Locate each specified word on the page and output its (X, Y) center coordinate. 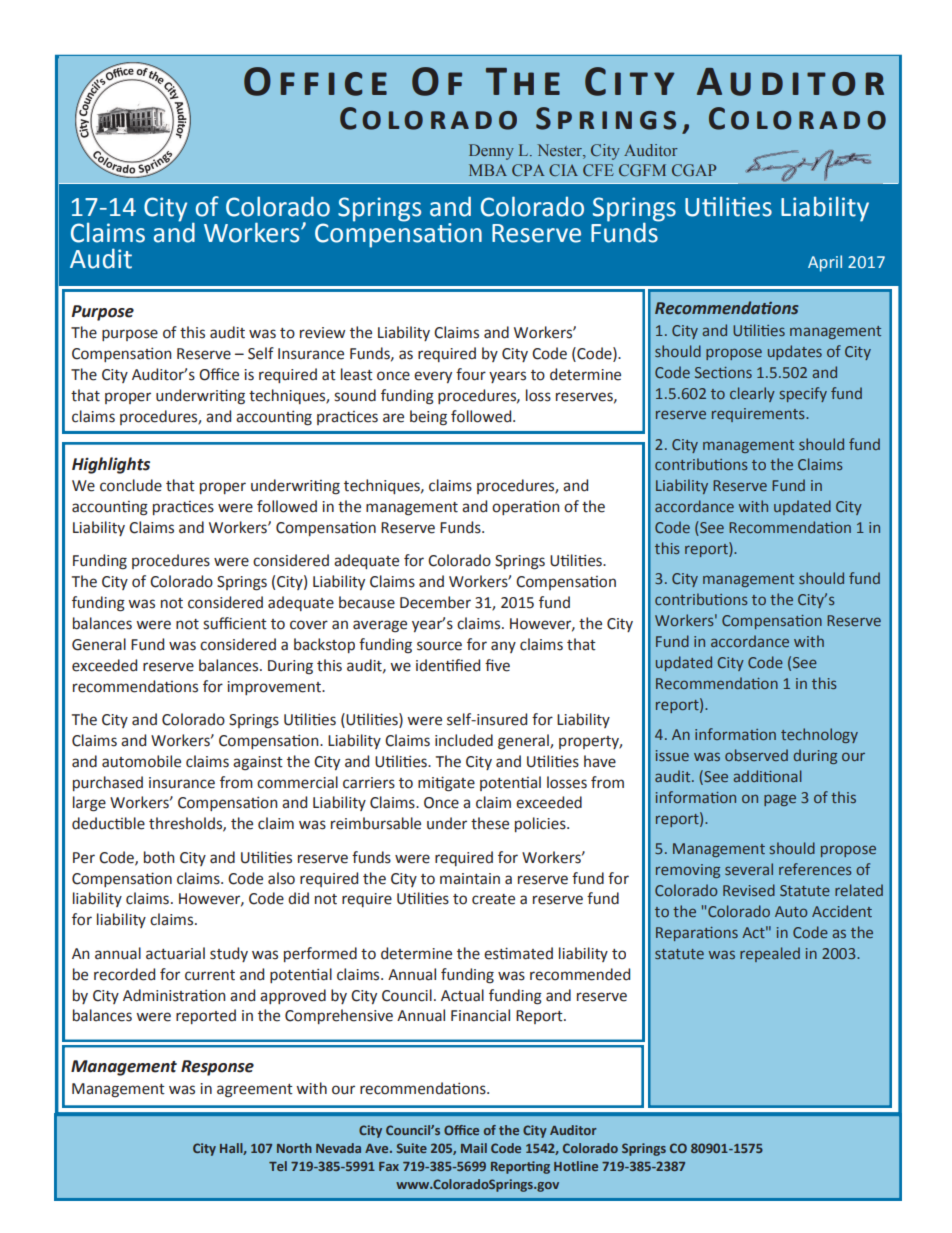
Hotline (576, 1166)
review (322, 333)
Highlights (111, 465)
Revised (749, 890)
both (159, 857)
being (428, 418)
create (493, 899)
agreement (255, 1091)
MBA (488, 170)
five (497, 665)
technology (819, 735)
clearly (752, 394)
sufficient (235, 623)
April (825, 263)
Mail (474, 1148)
